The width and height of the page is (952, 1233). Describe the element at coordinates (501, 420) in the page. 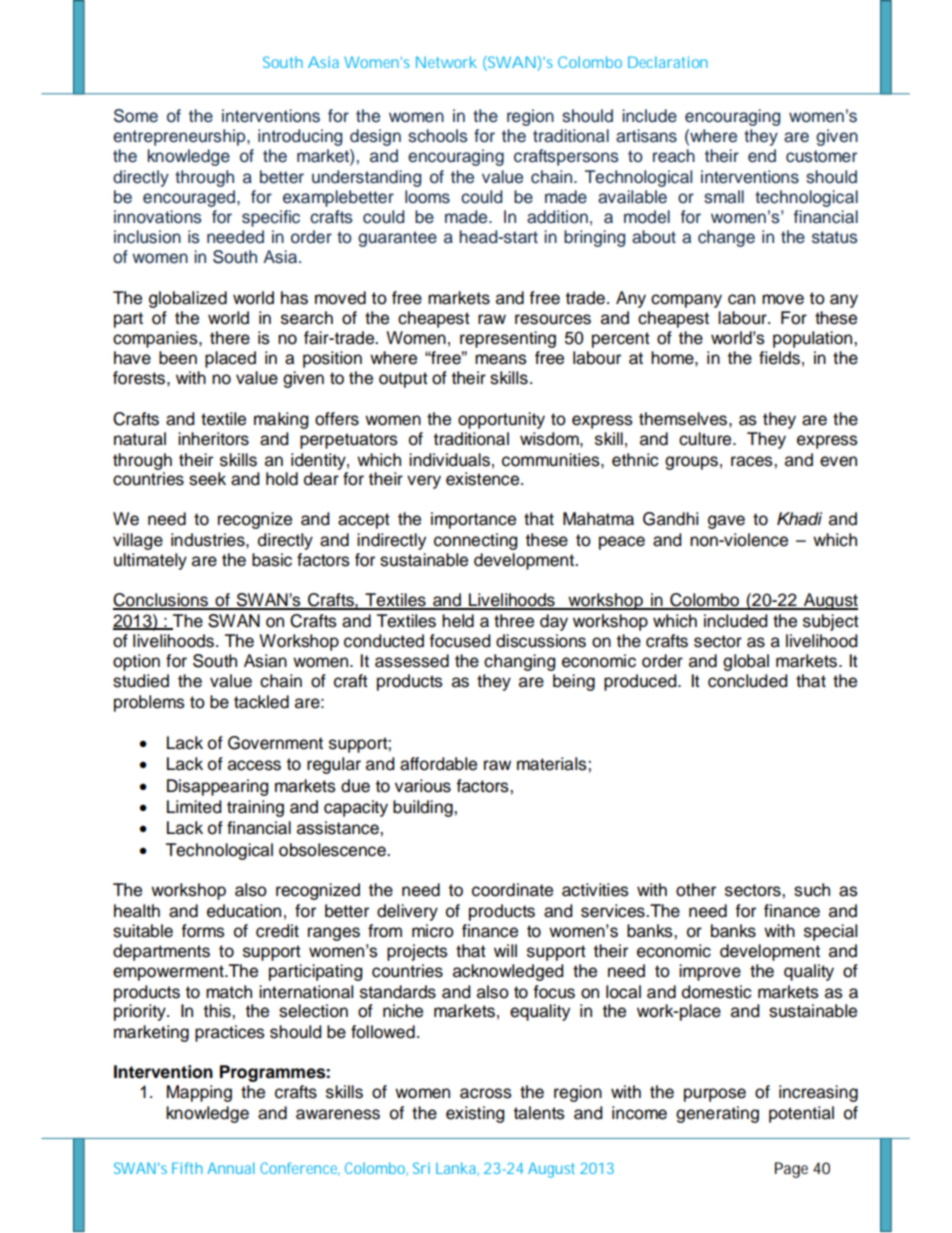

I see `opportunity` at that location.
